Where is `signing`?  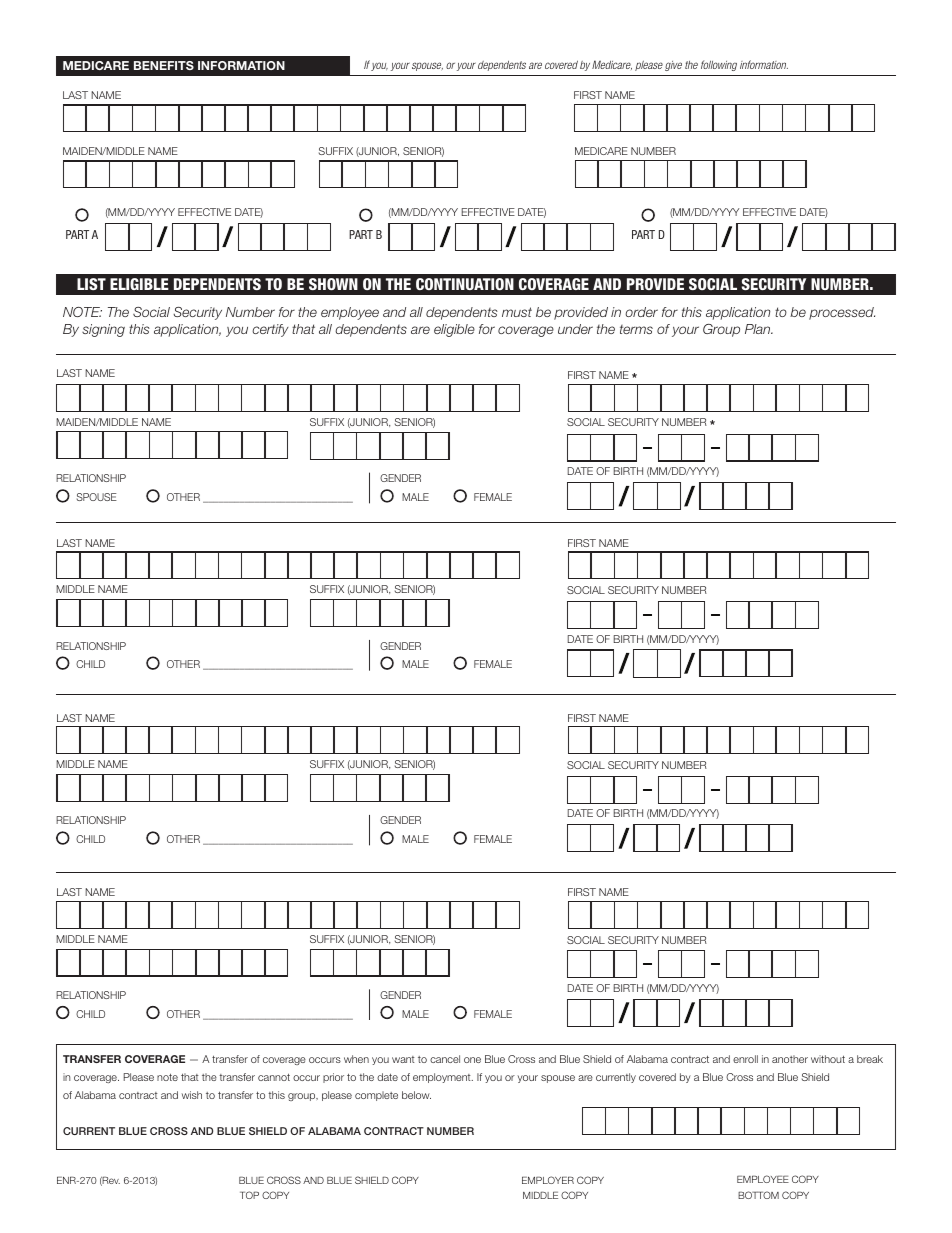
signing is located at coordinates (103, 330).
